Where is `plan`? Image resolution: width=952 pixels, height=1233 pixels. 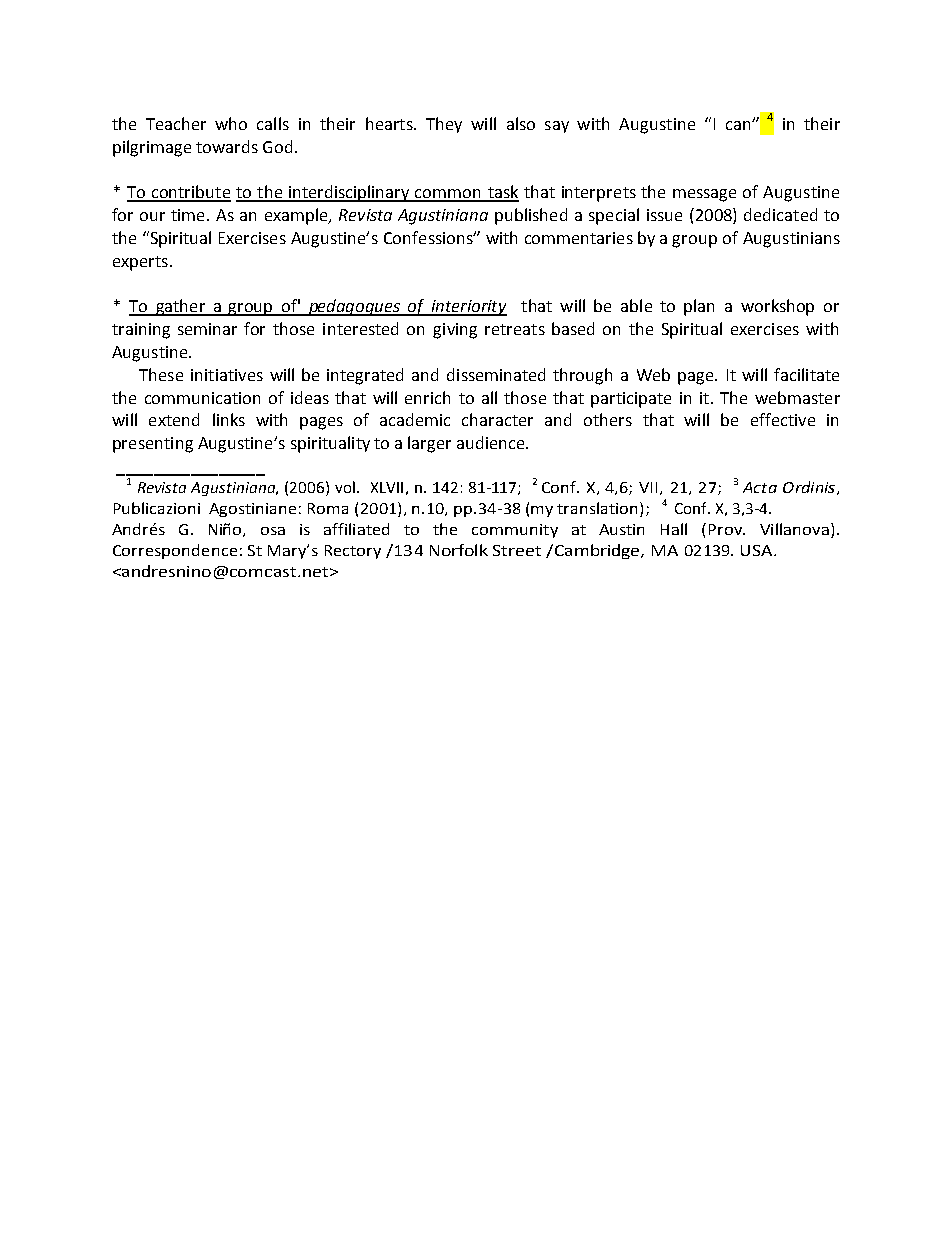 plan is located at coordinates (699, 307).
